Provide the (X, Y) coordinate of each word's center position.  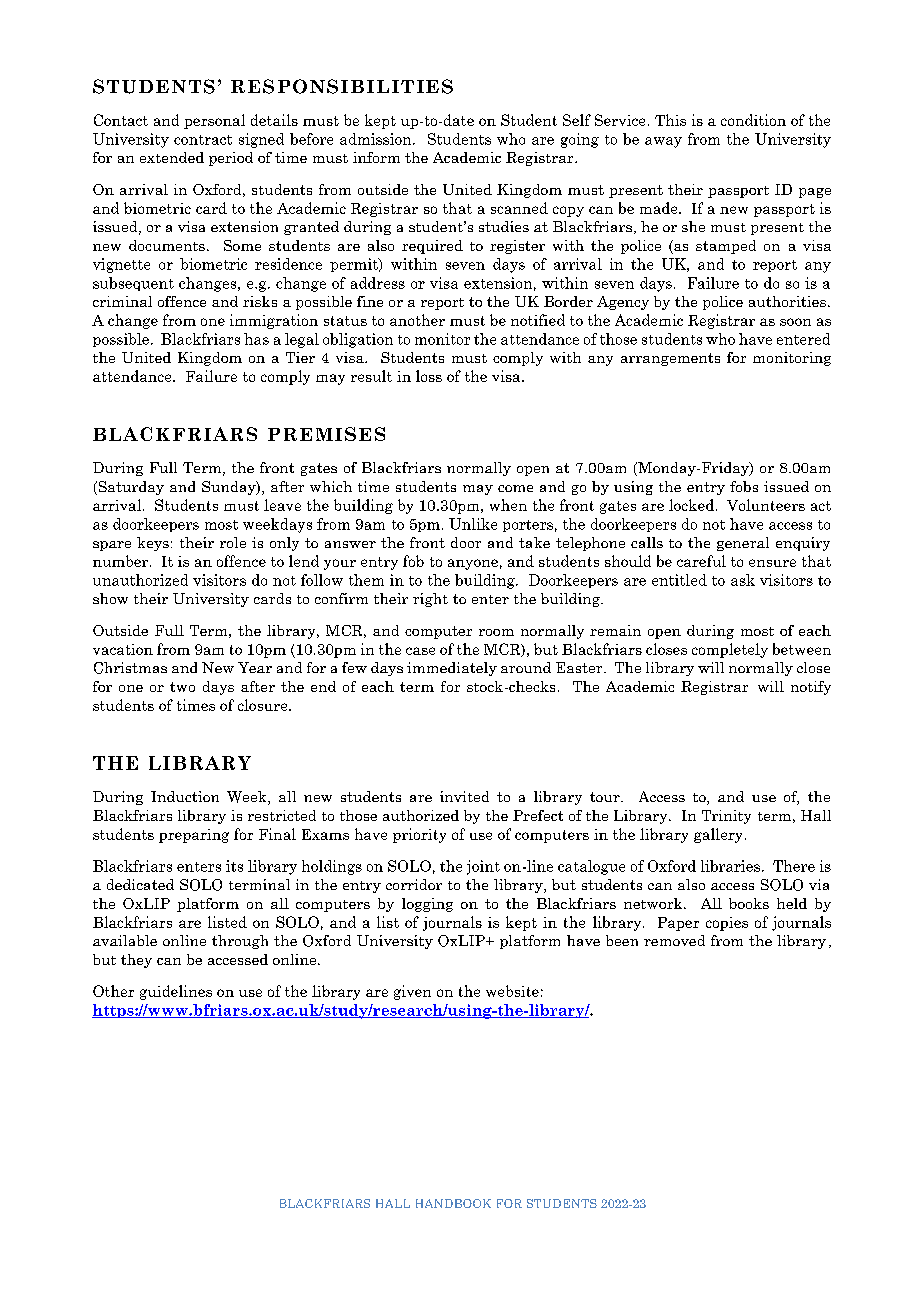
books (749, 903)
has (256, 339)
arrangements (670, 359)
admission (377, 139)
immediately (452, 669)
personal (214, 121)
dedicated (140, 884)
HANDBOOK (453, 1203)
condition (753, 120)
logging (427, 905)
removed (674, 940)
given (412, 992)
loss (429, 376)
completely (730, 650)
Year (255, 667)
